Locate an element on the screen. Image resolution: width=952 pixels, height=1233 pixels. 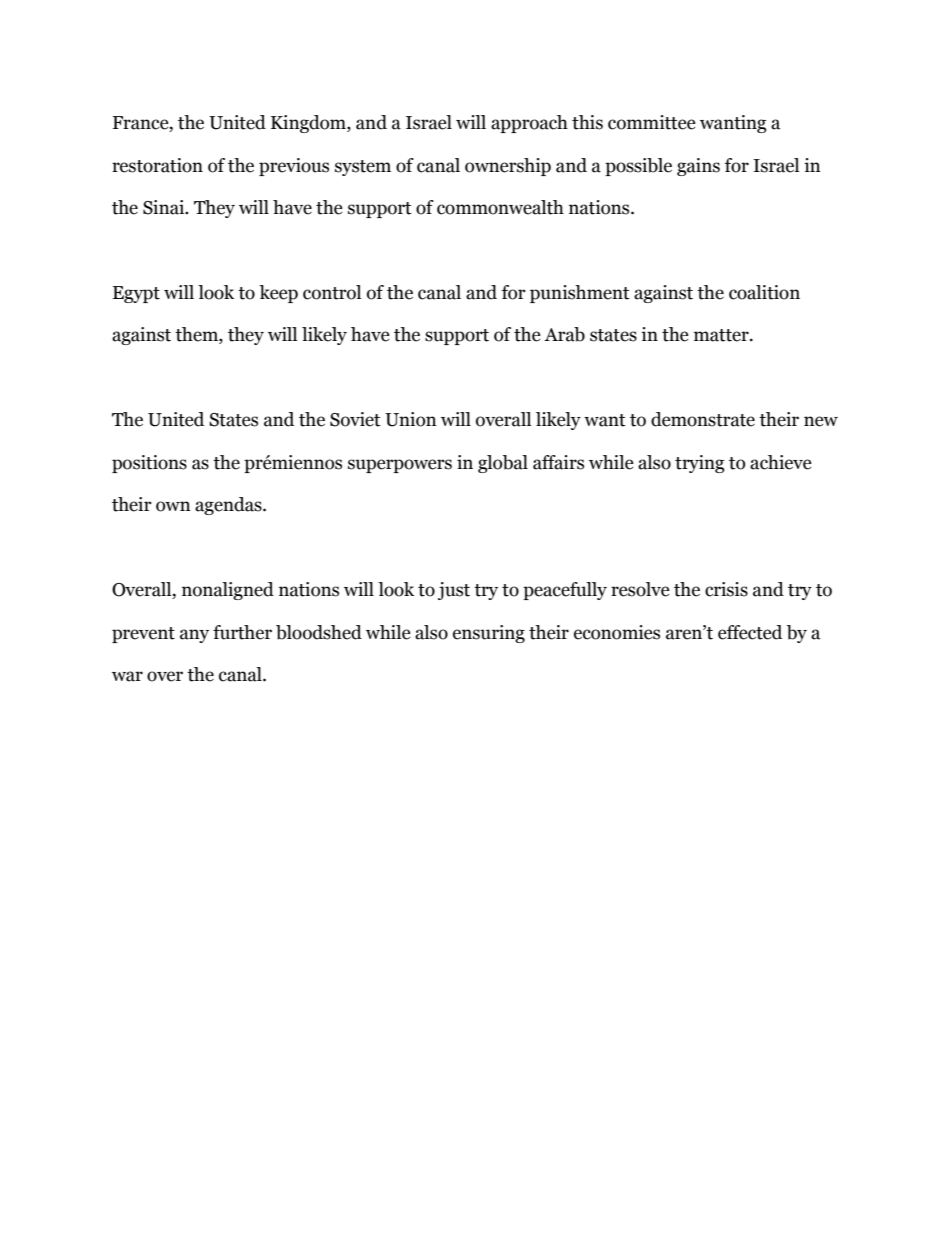
Soviet is located at coordinates (355, 419).
